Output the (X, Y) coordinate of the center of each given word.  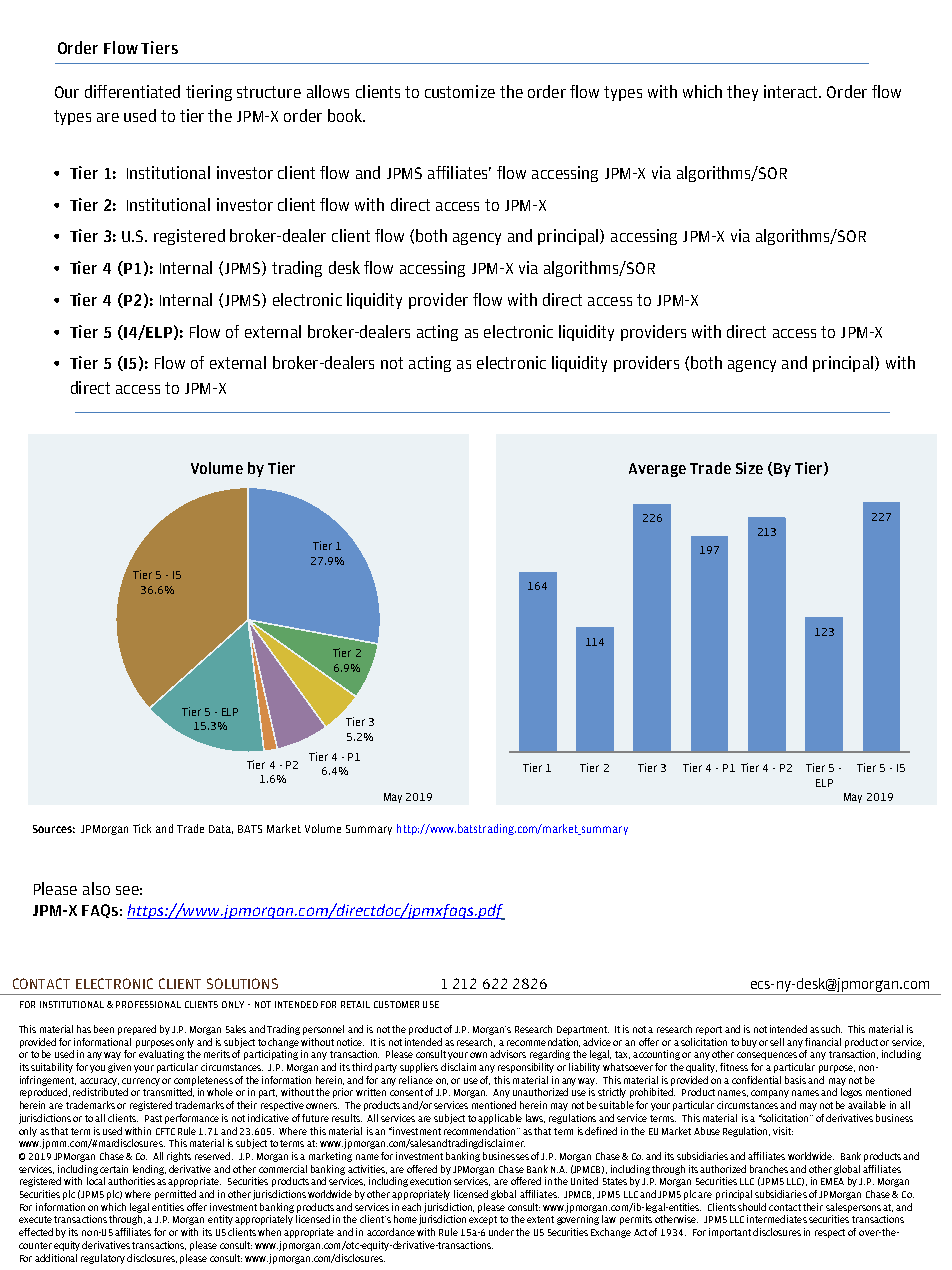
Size (749, 468)
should (752, 1207)
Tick (142, 828)
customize (460, 91)
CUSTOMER (396, 1004)
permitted (175, 1195)
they (742, 93)
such (831, 1029)
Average (657, 470)
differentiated (132, 91)
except (483, 1220)
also (96, 888)
